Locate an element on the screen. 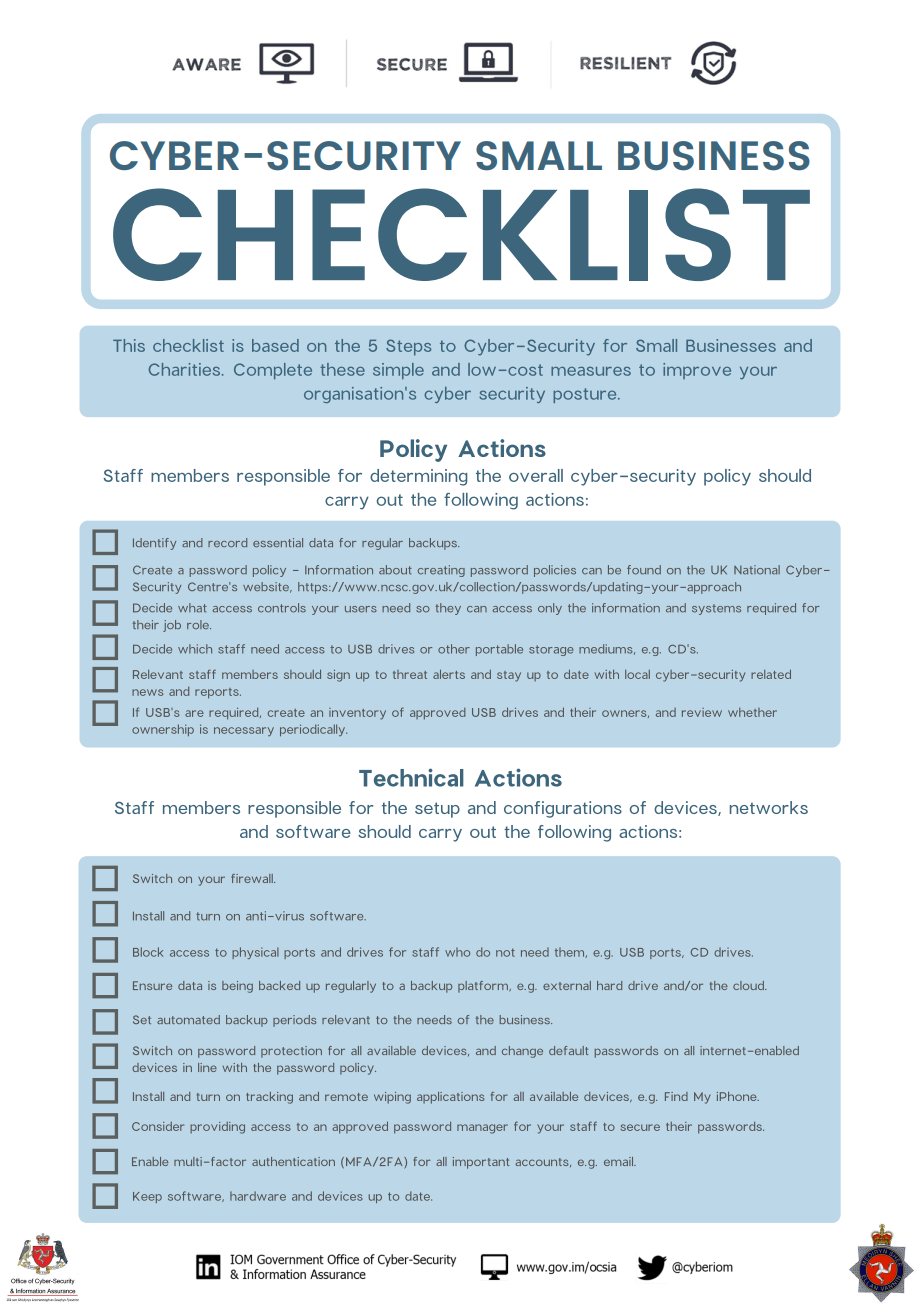 The image size is (924, 1308). necessary is located at coordinates (244, 731).
